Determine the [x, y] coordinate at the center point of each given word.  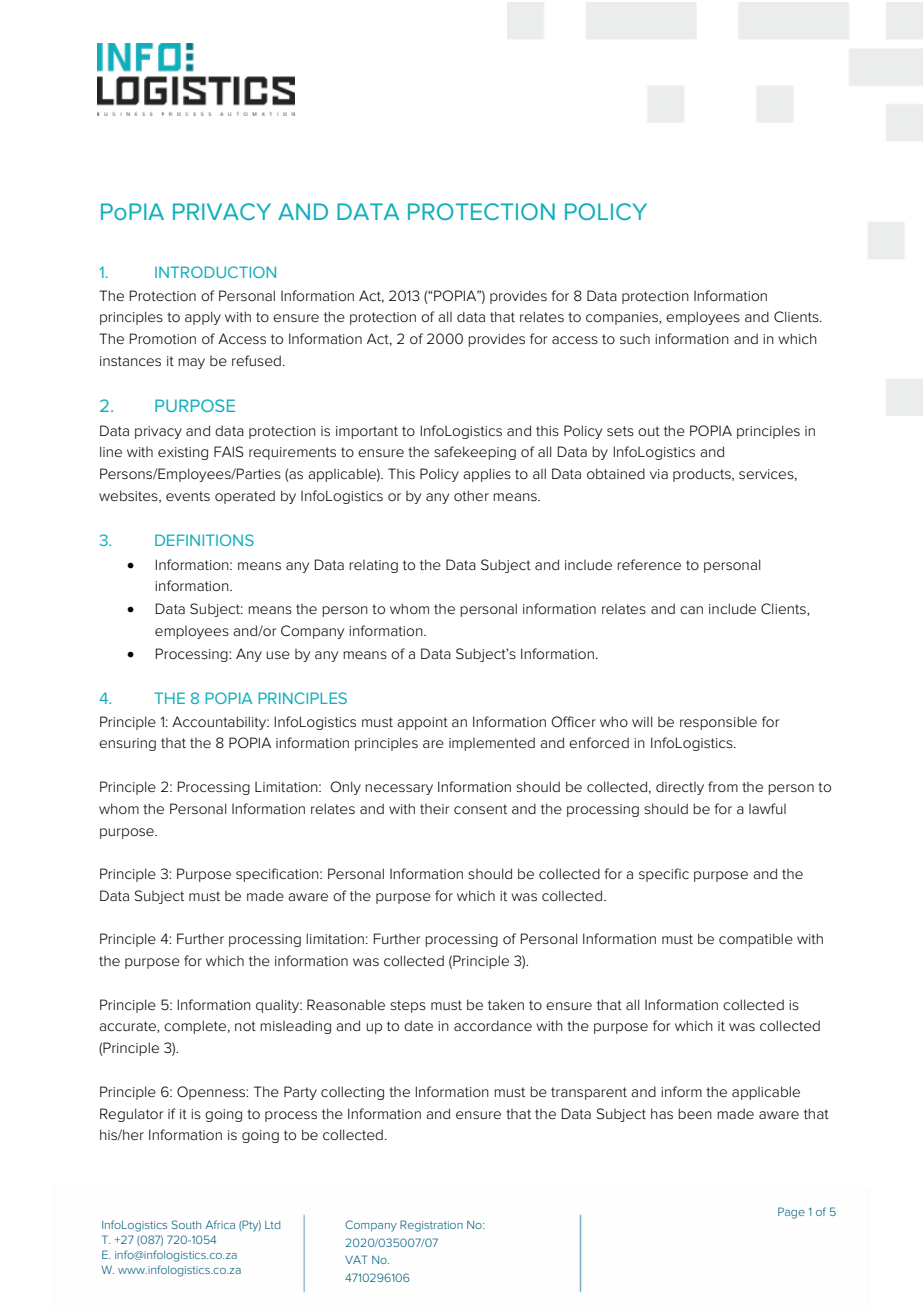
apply [203, 318]
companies [623, 318]
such [635, 339]
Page [791, 1213]
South [186, 1224]
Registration [431, 1226]
